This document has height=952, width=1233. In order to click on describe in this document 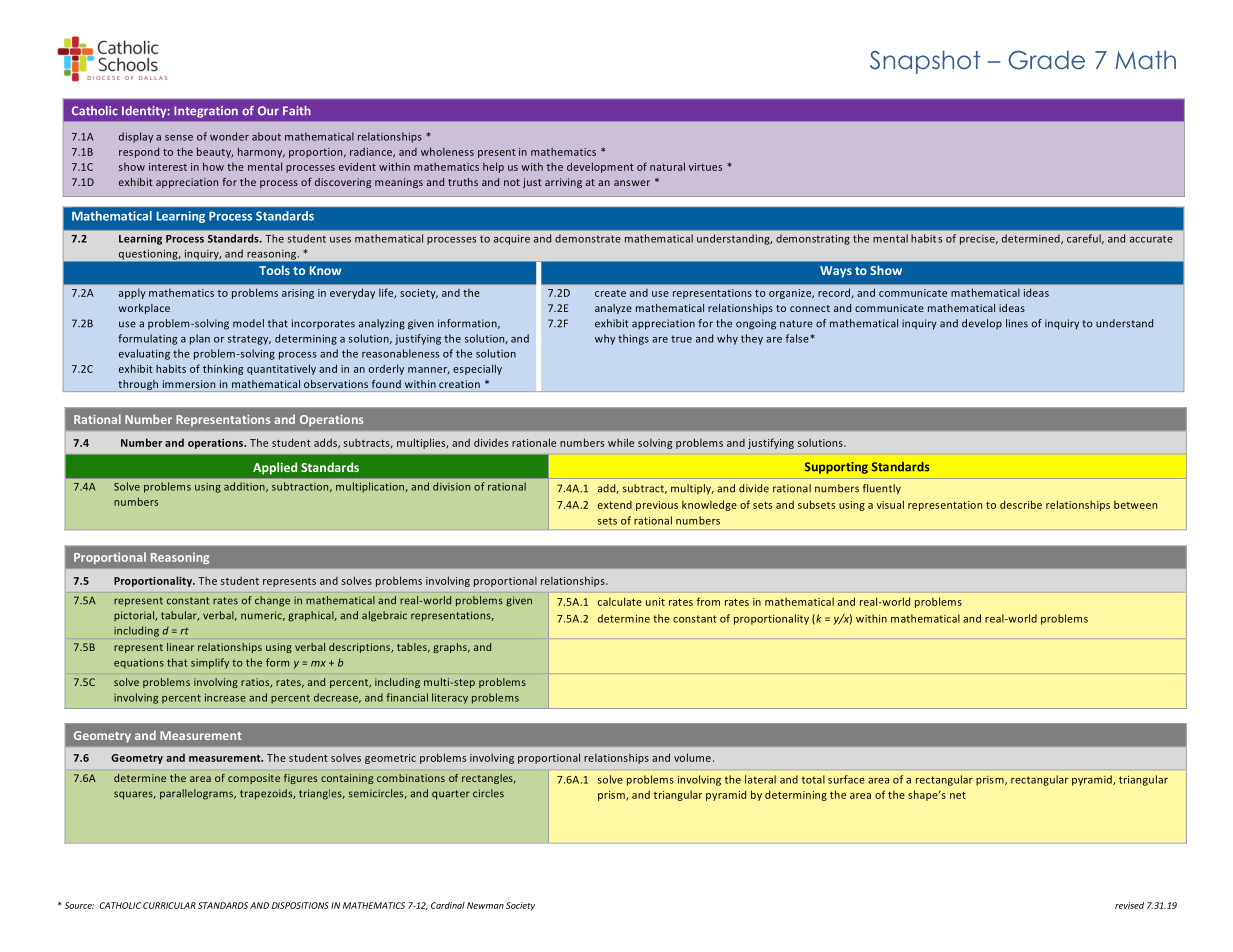, I will do `click(1021, 504)`.
